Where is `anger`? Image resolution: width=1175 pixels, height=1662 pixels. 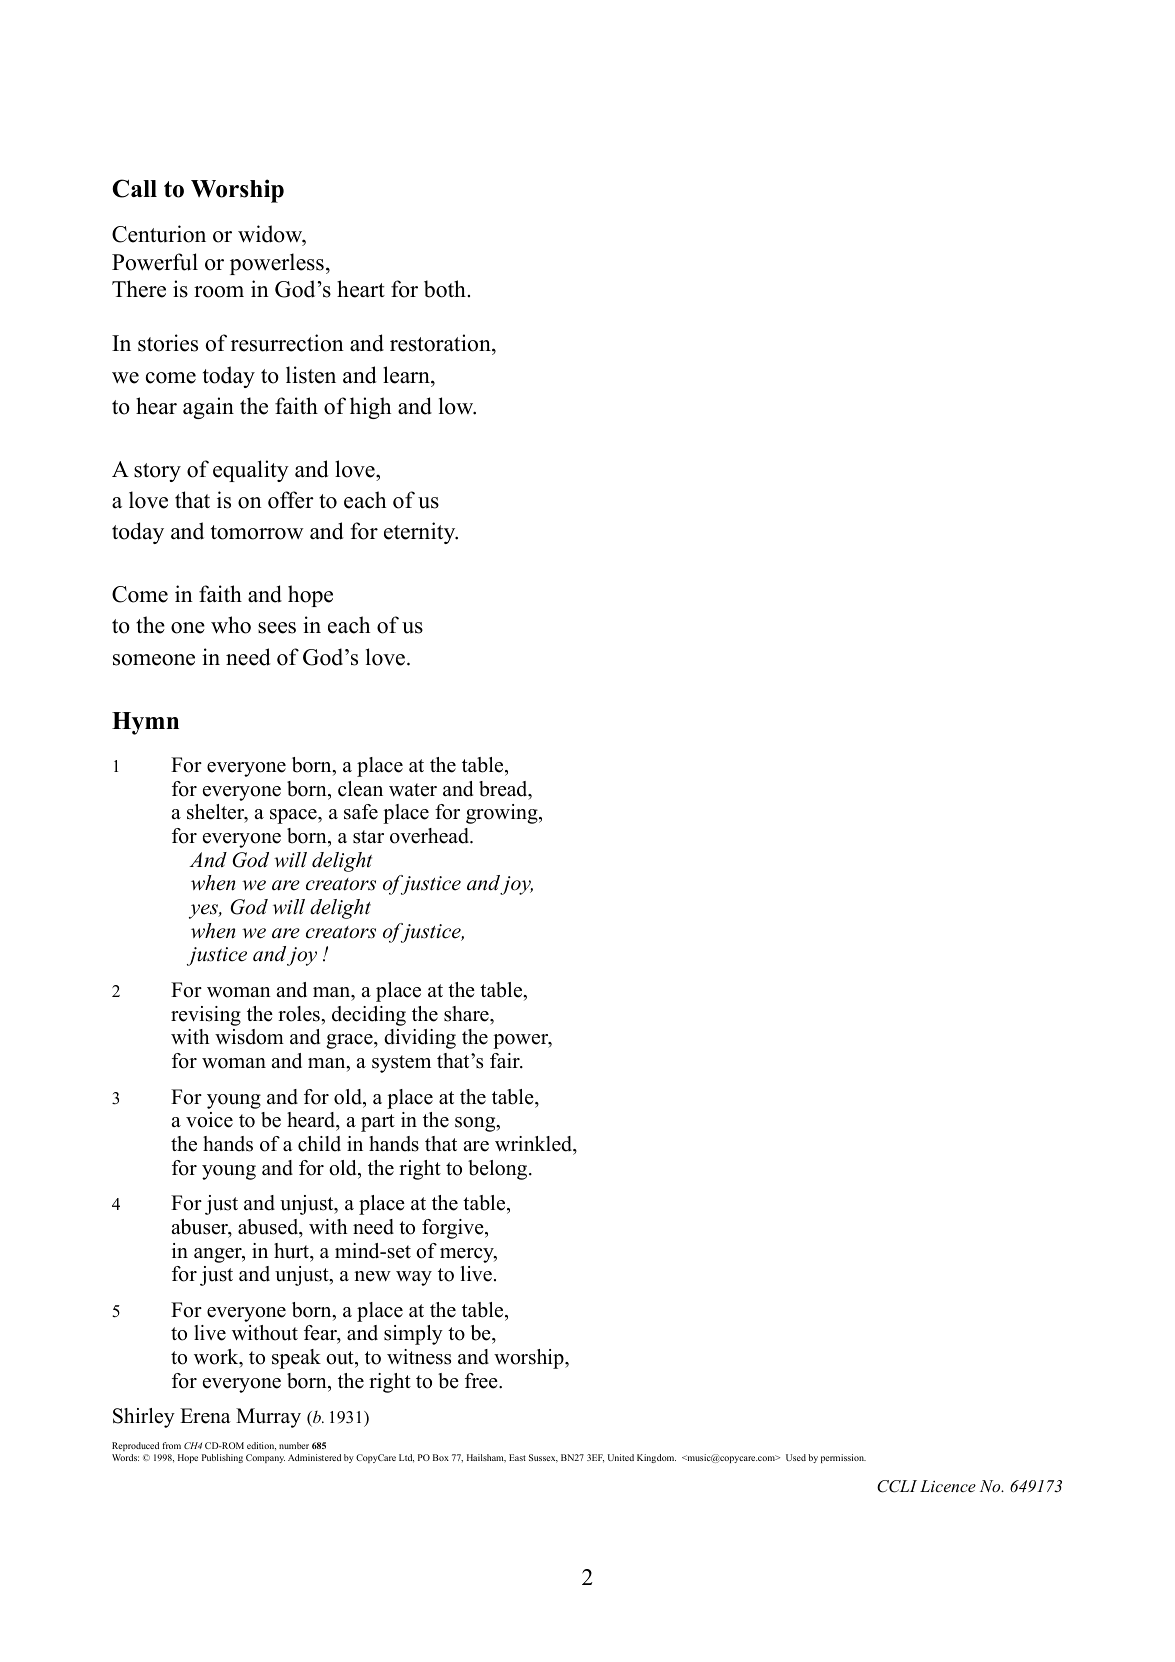 anger is located at coordinates (219, 1255).
